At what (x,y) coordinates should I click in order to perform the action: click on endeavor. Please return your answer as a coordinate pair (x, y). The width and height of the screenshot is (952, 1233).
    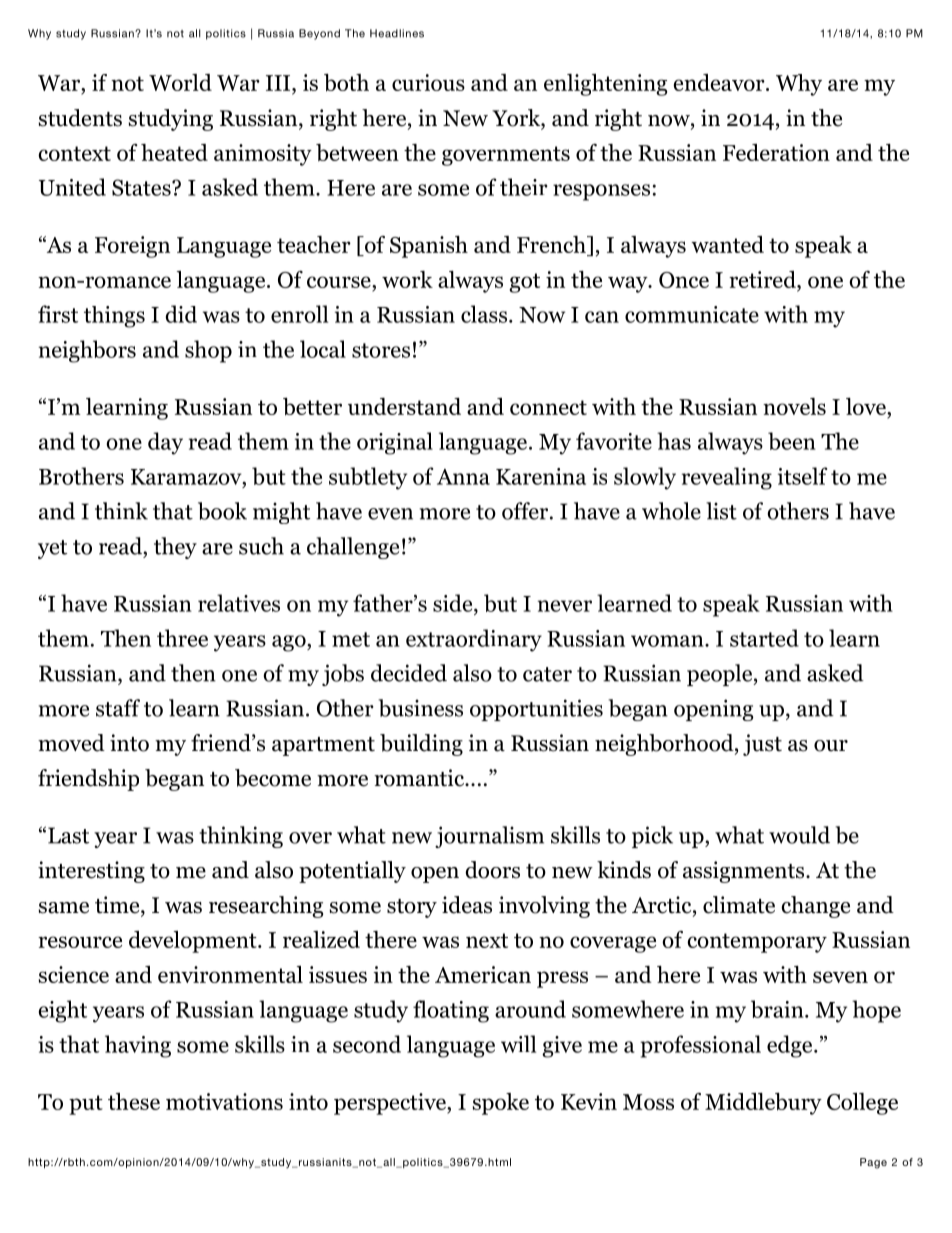
    Looking at the image, I should click on (720, 82).
